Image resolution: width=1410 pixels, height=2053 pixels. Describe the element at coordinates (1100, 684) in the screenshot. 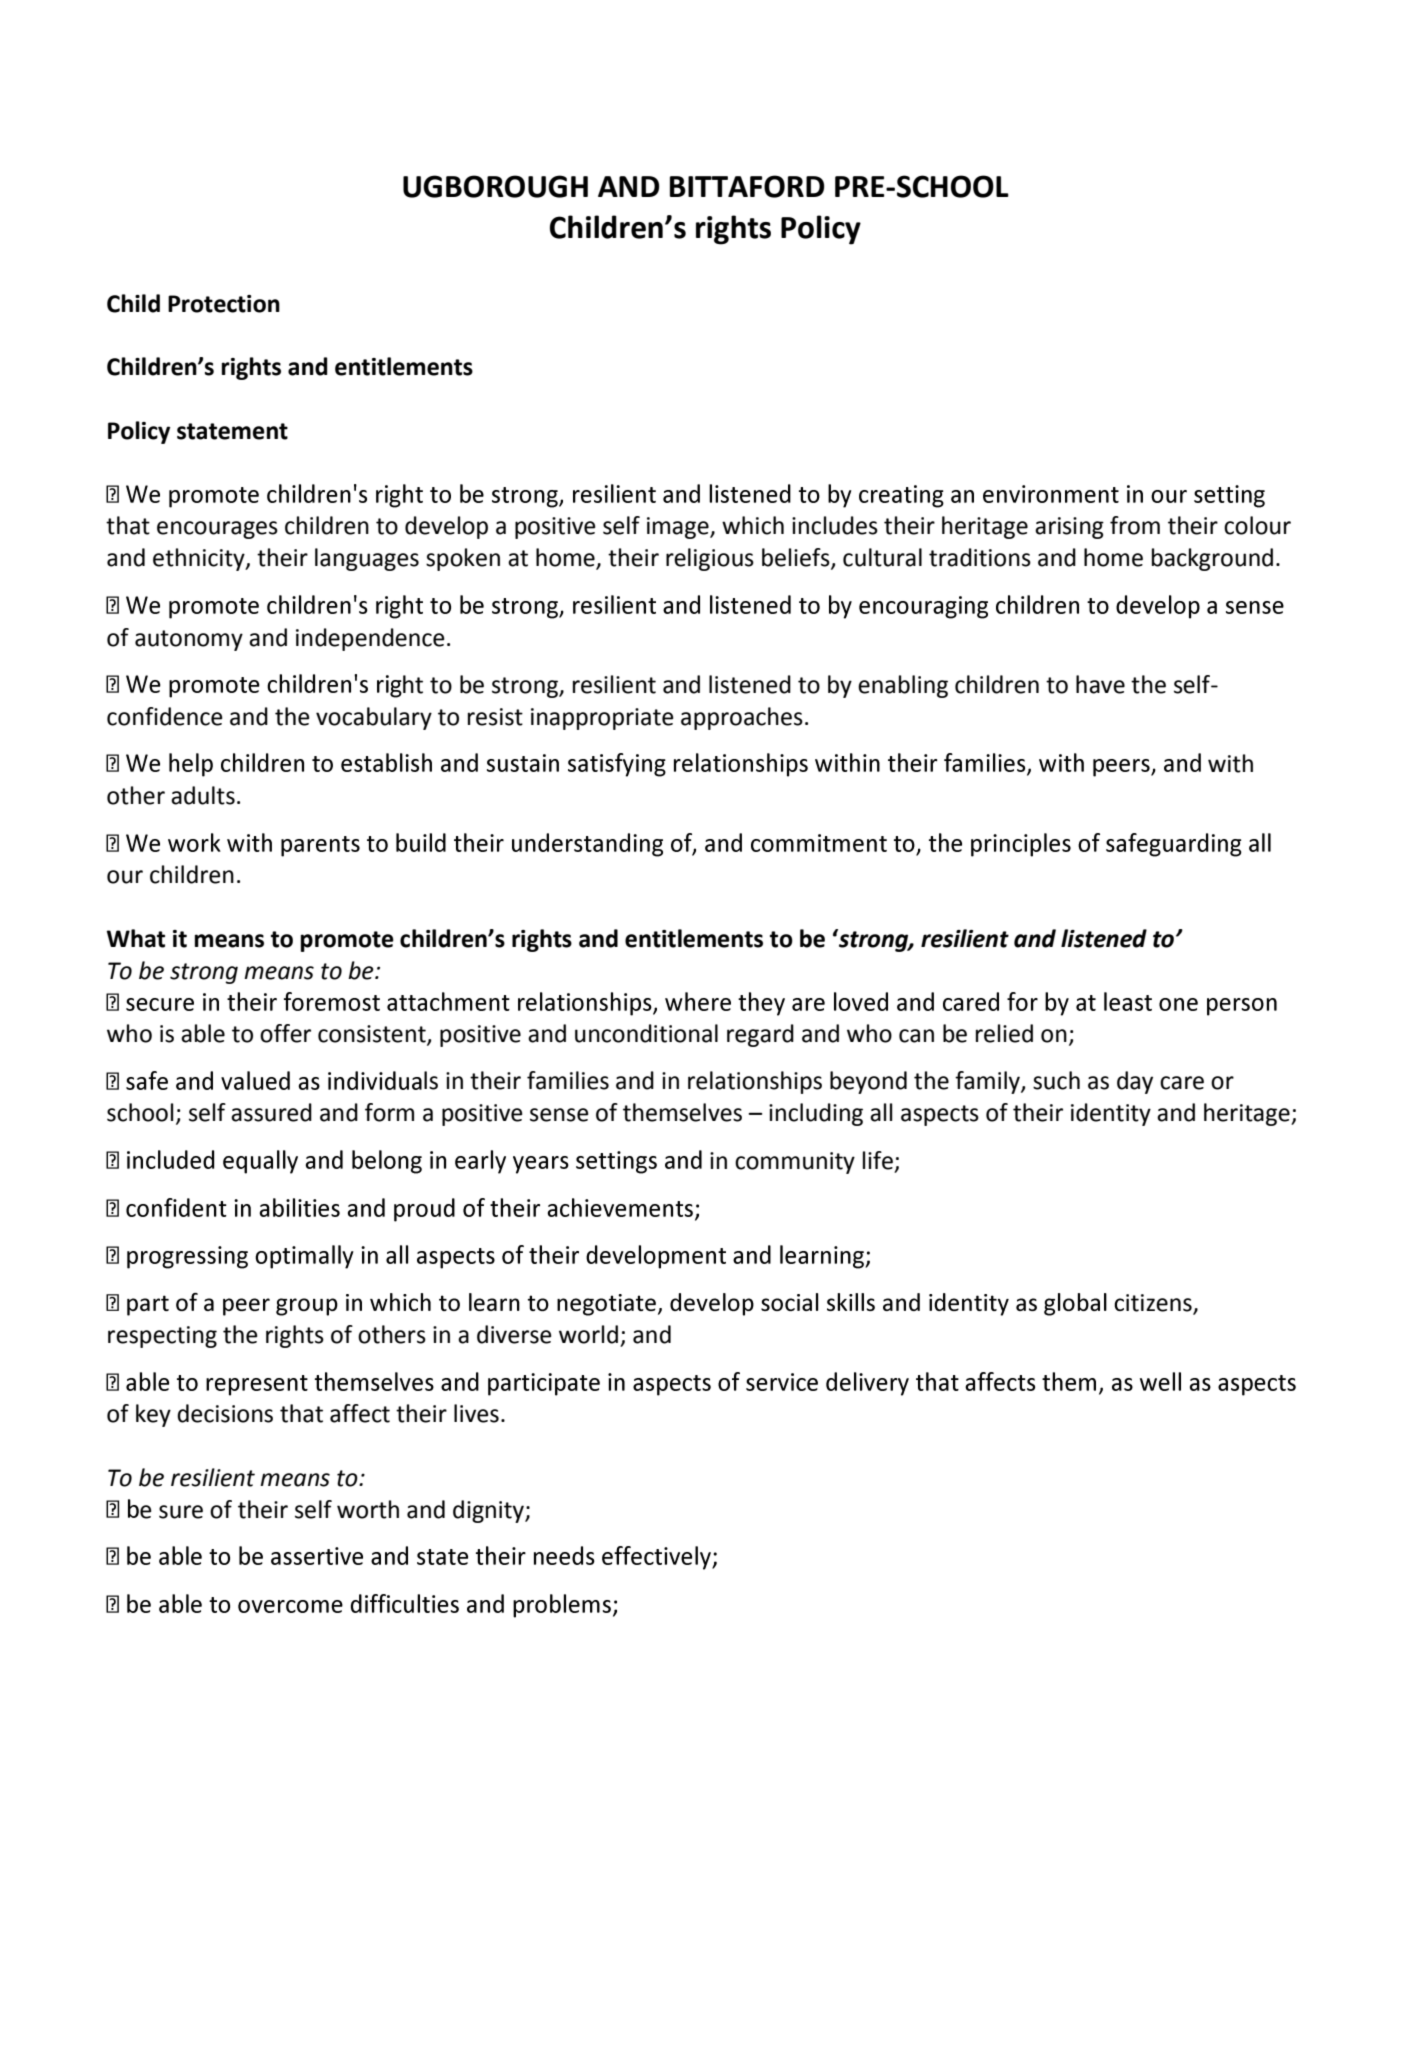

I see `have` at that location.
